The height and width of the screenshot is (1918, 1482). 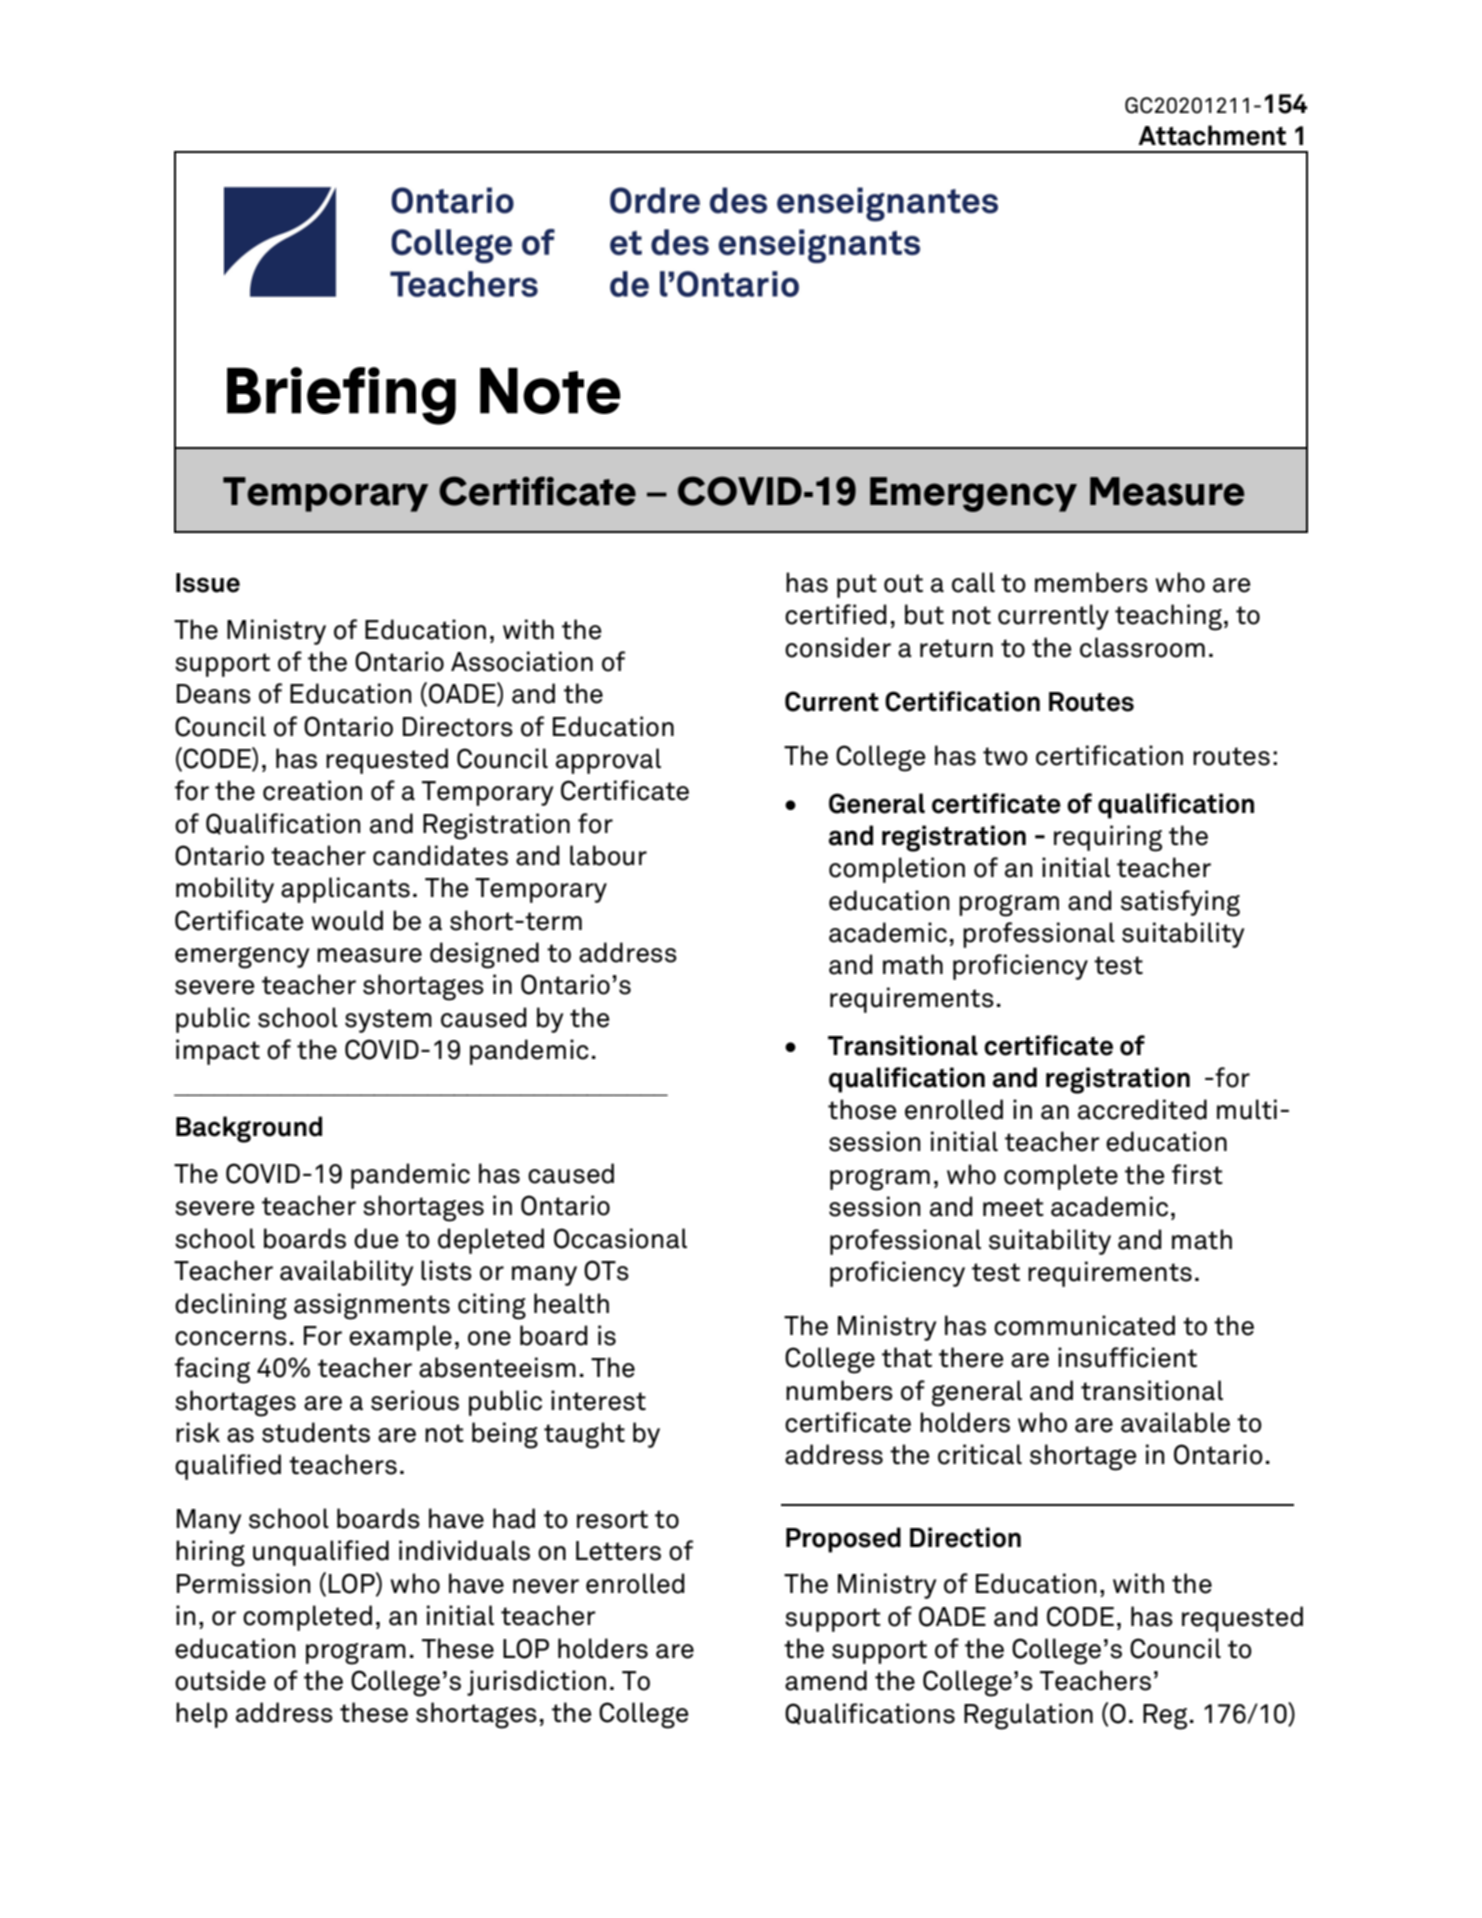 I want to click on Occasional, so click(x=620, y=1238).
